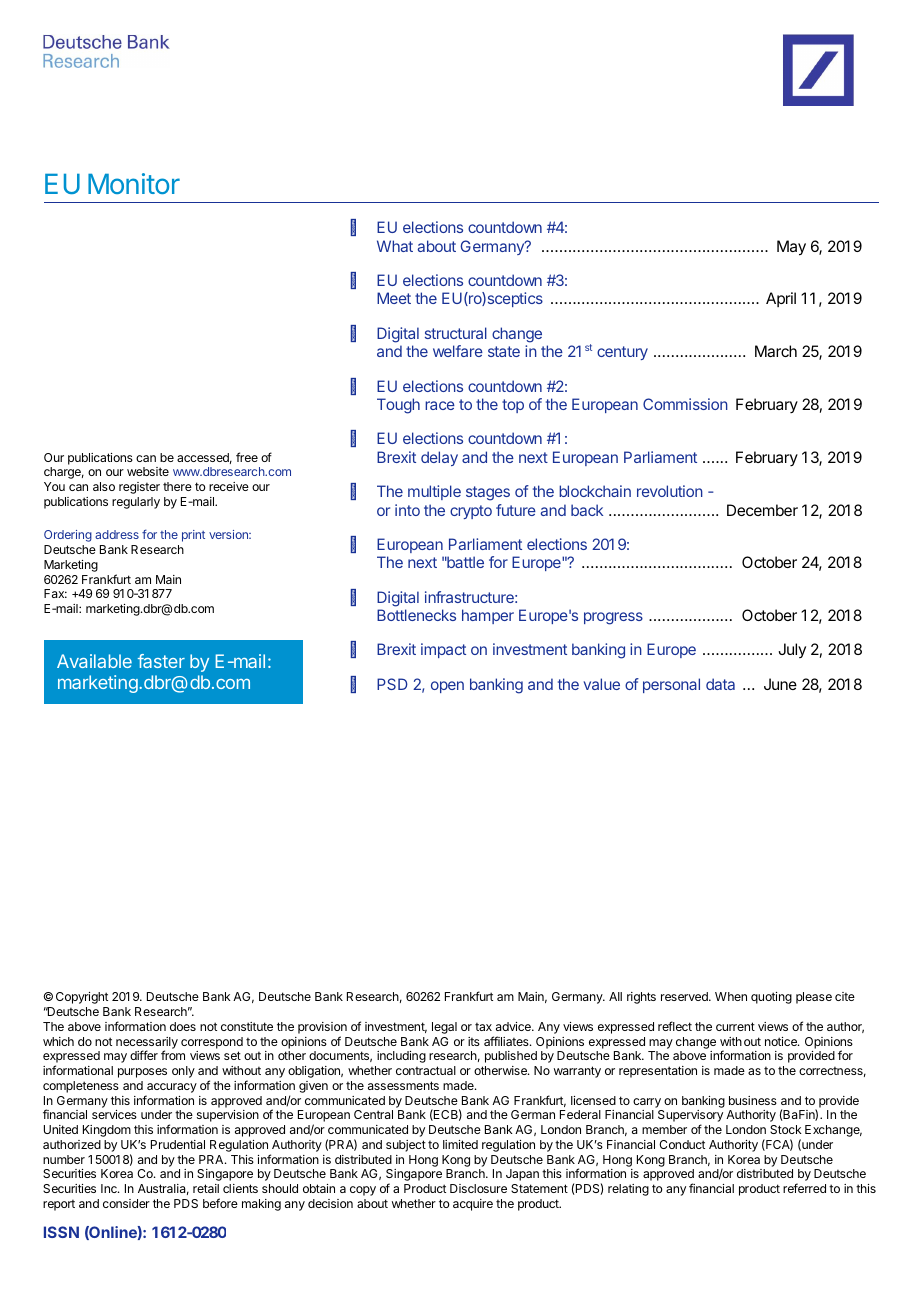 The width and height of the page is (924, 1308). I want to click on referred, so click(804, 1188).
